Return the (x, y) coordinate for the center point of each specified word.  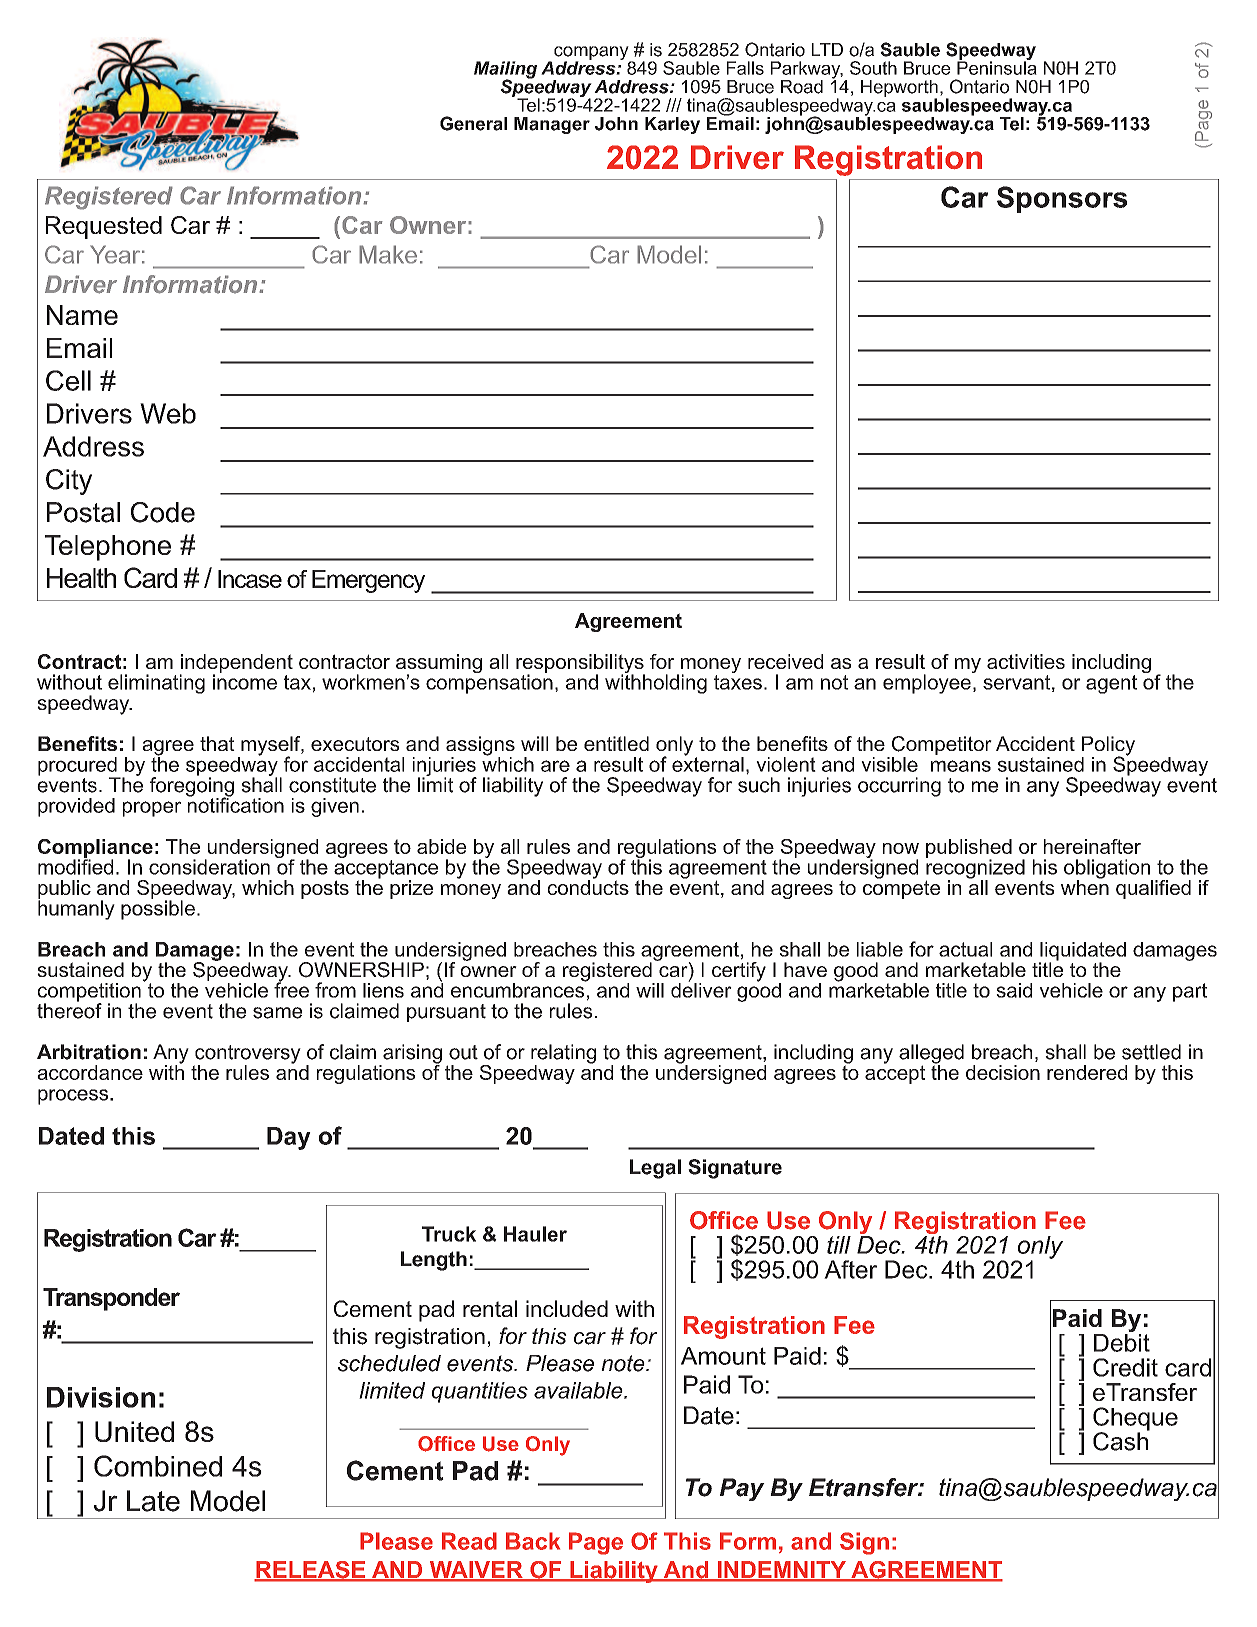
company (592, 54)
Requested (104, 227)
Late (153, 1501)
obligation (1108, 870)
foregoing (192, 787)
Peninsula (997, 67)
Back (533, 1541)
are (555, 766)
